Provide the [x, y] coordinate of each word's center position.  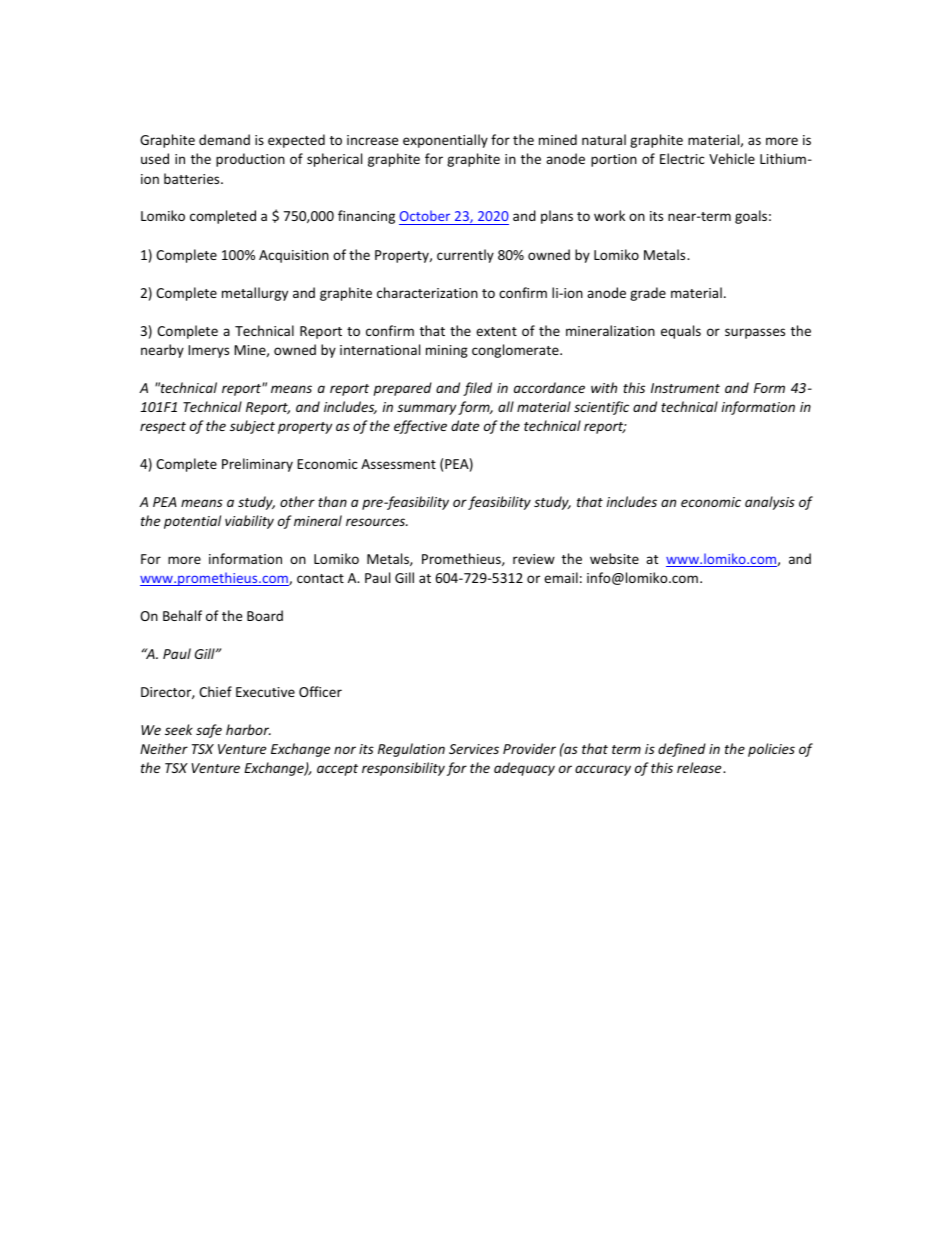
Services [474, 749]
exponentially [445, 141]
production [250, 160]
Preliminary [257, 465]
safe [209, 731]
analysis [770, 503]
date [465, 425]
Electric [682, 158]
